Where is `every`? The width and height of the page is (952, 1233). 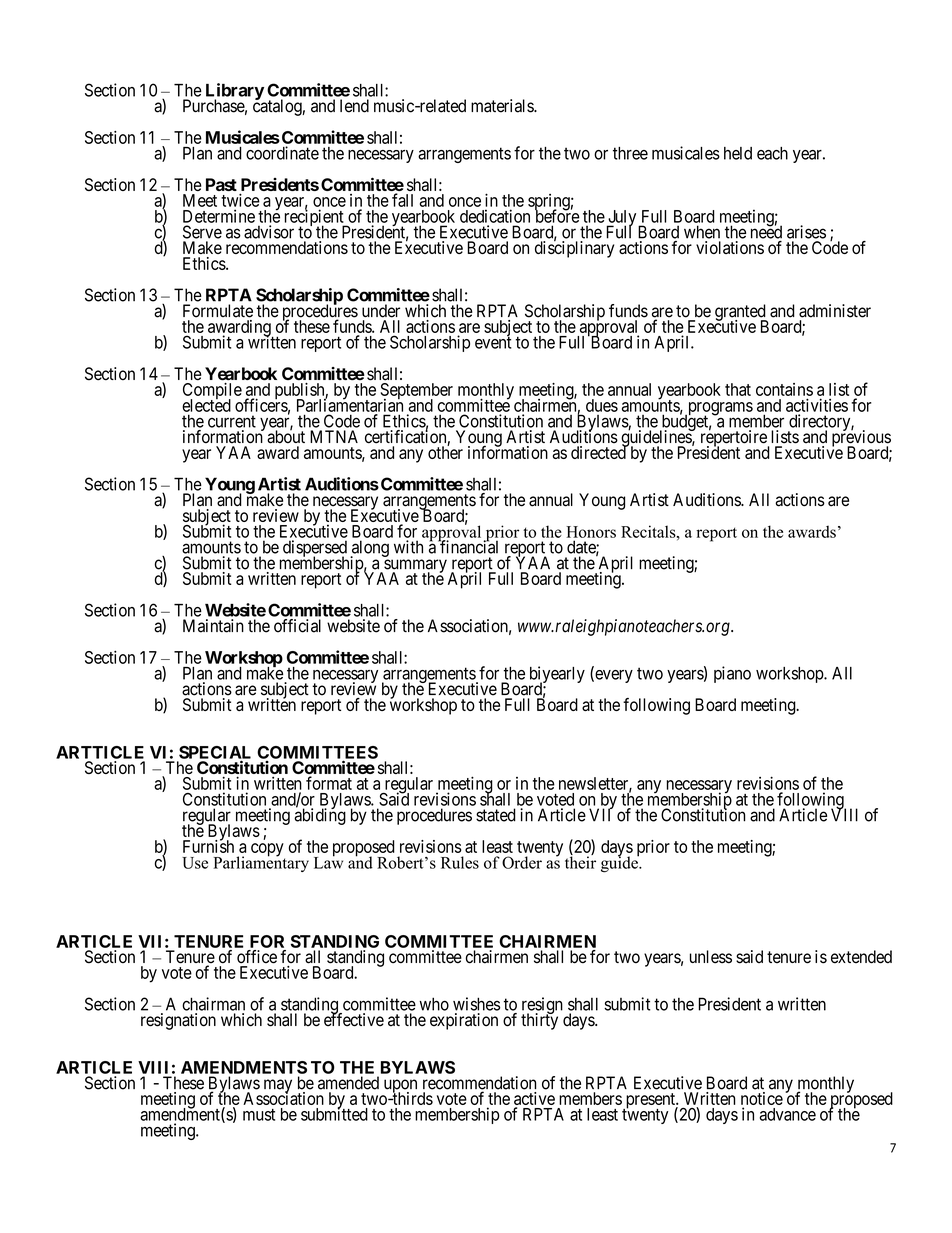 every is located at coordinates (613, 676).
